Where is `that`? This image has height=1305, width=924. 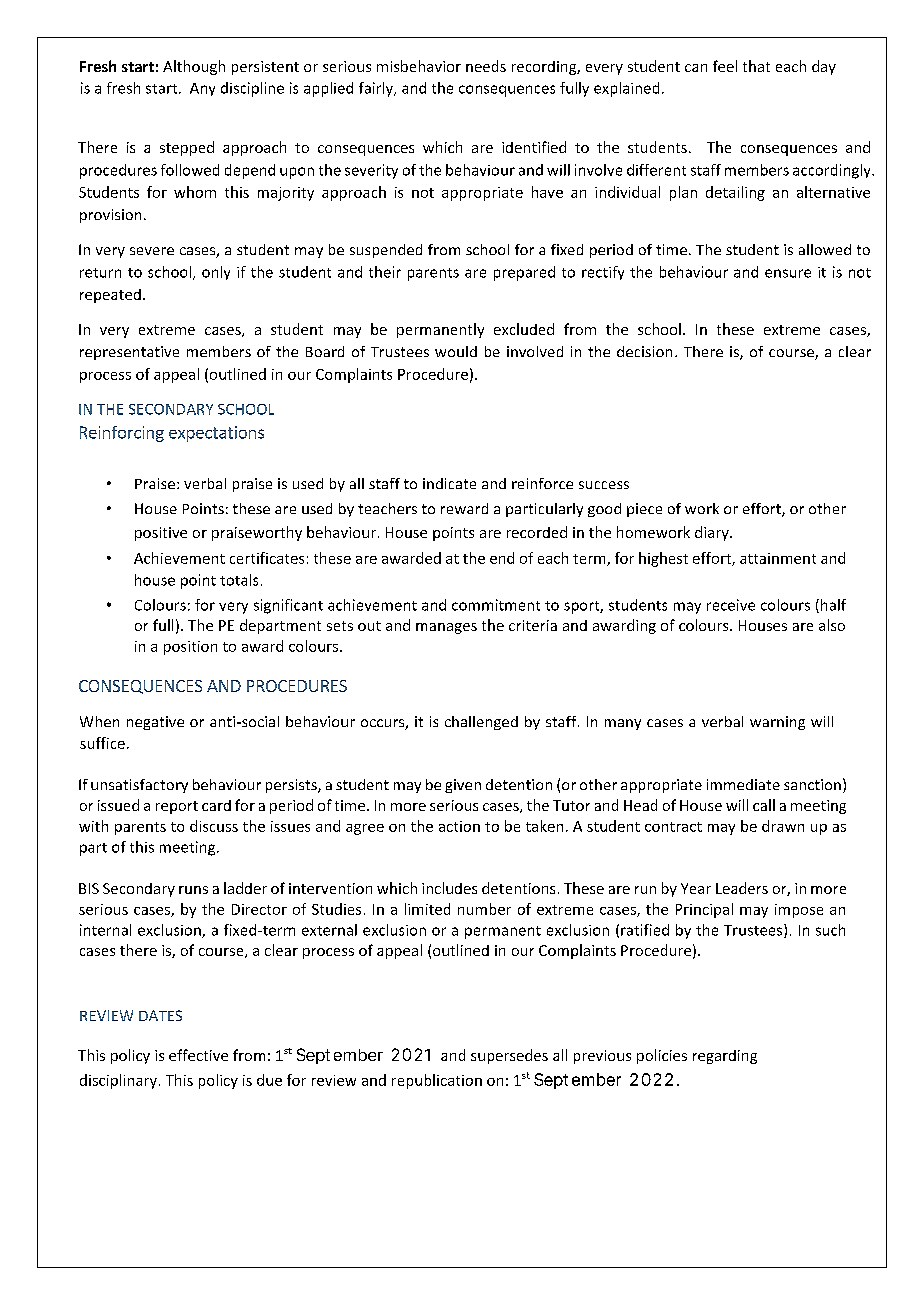
that is located at coordinates (756, 66).
